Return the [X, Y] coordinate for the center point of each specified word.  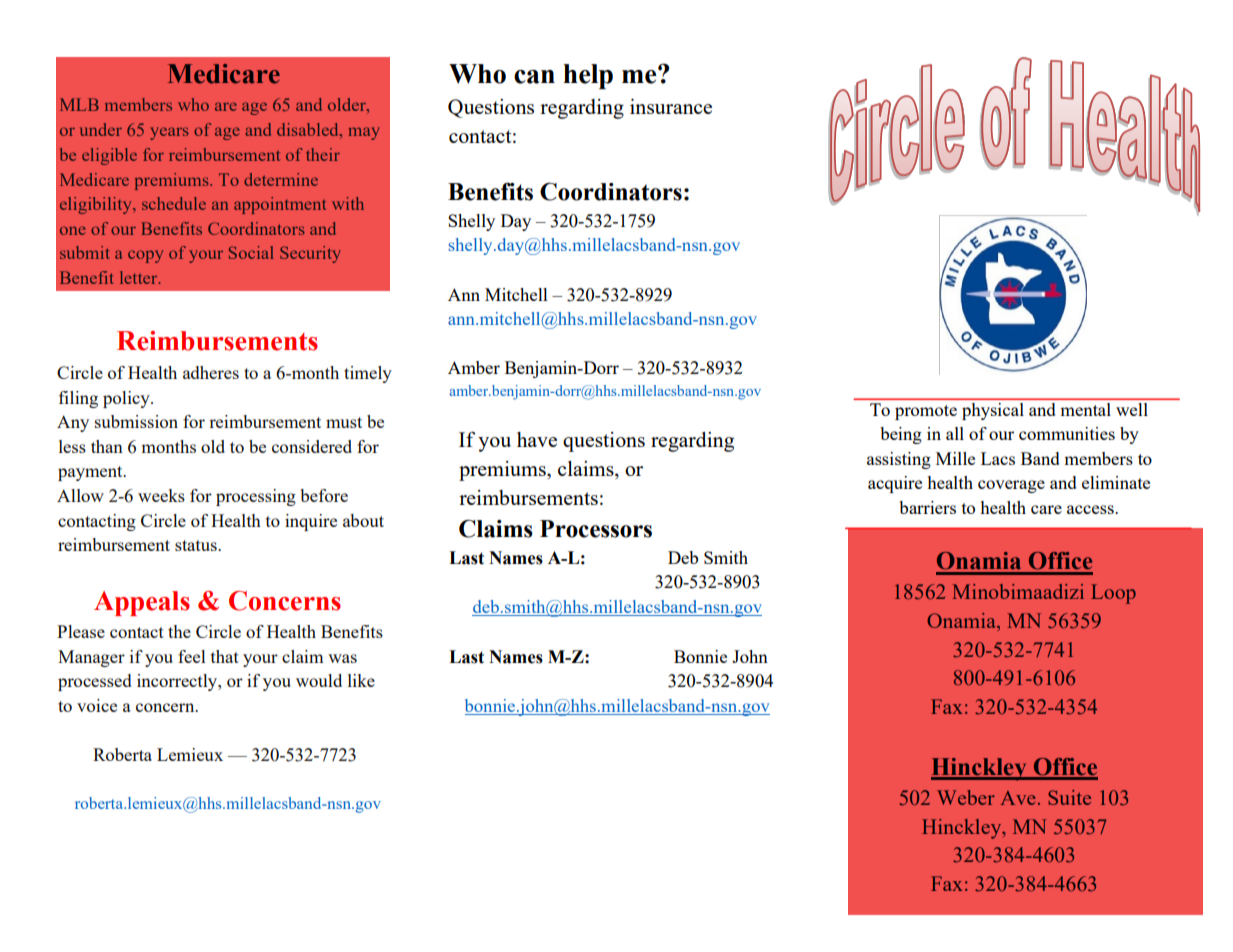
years [169, 133]
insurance [671, 106]
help [588, 76]
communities [1067, 433]
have [537, 439]
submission [136, 421]
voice [97, 705]
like [361, 680]
